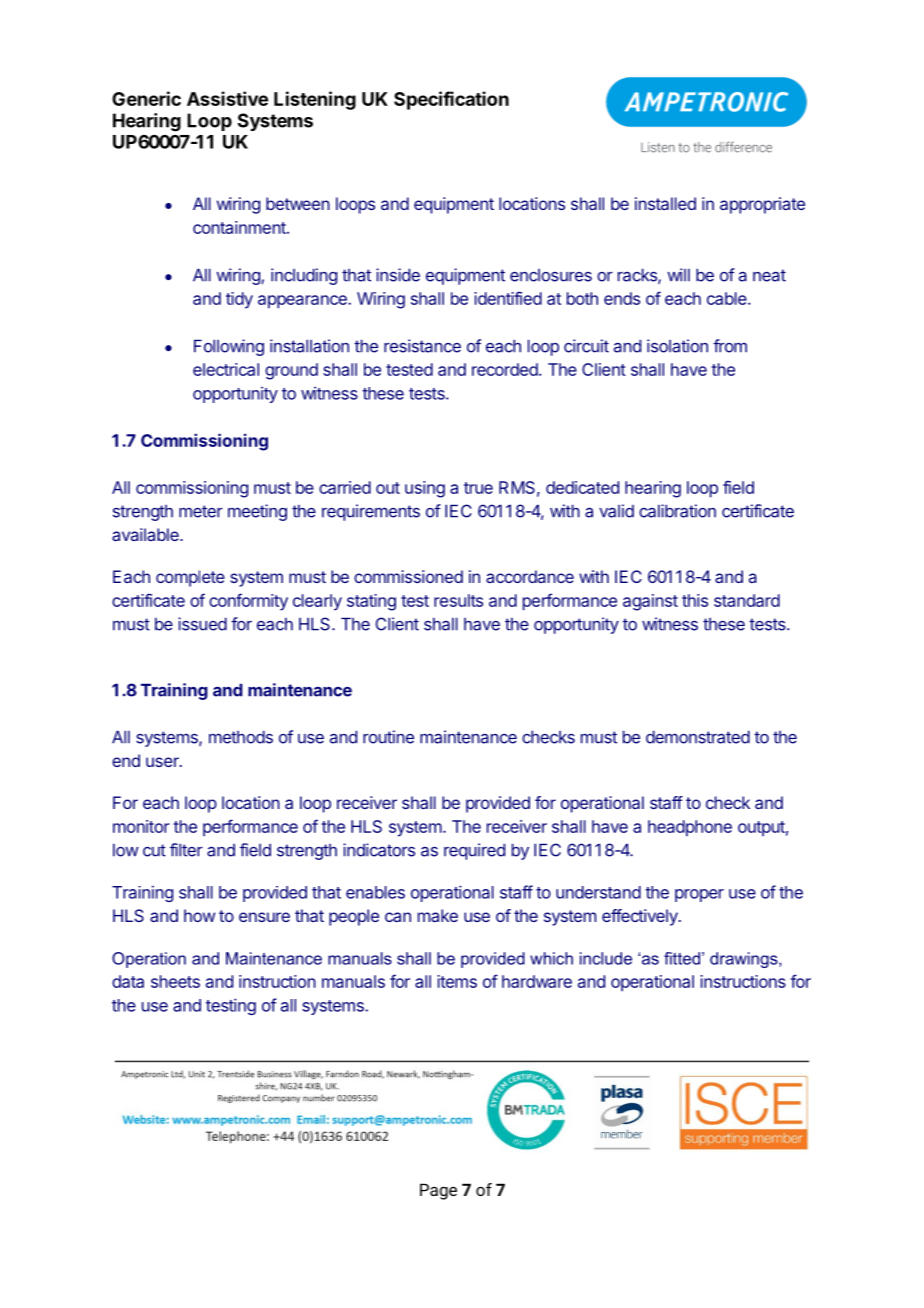 The height and width of the page is (1308, 924). What do you see at coordinates (451, 100) in the page?
I see `Specification` at bounding box center [451, 100].
